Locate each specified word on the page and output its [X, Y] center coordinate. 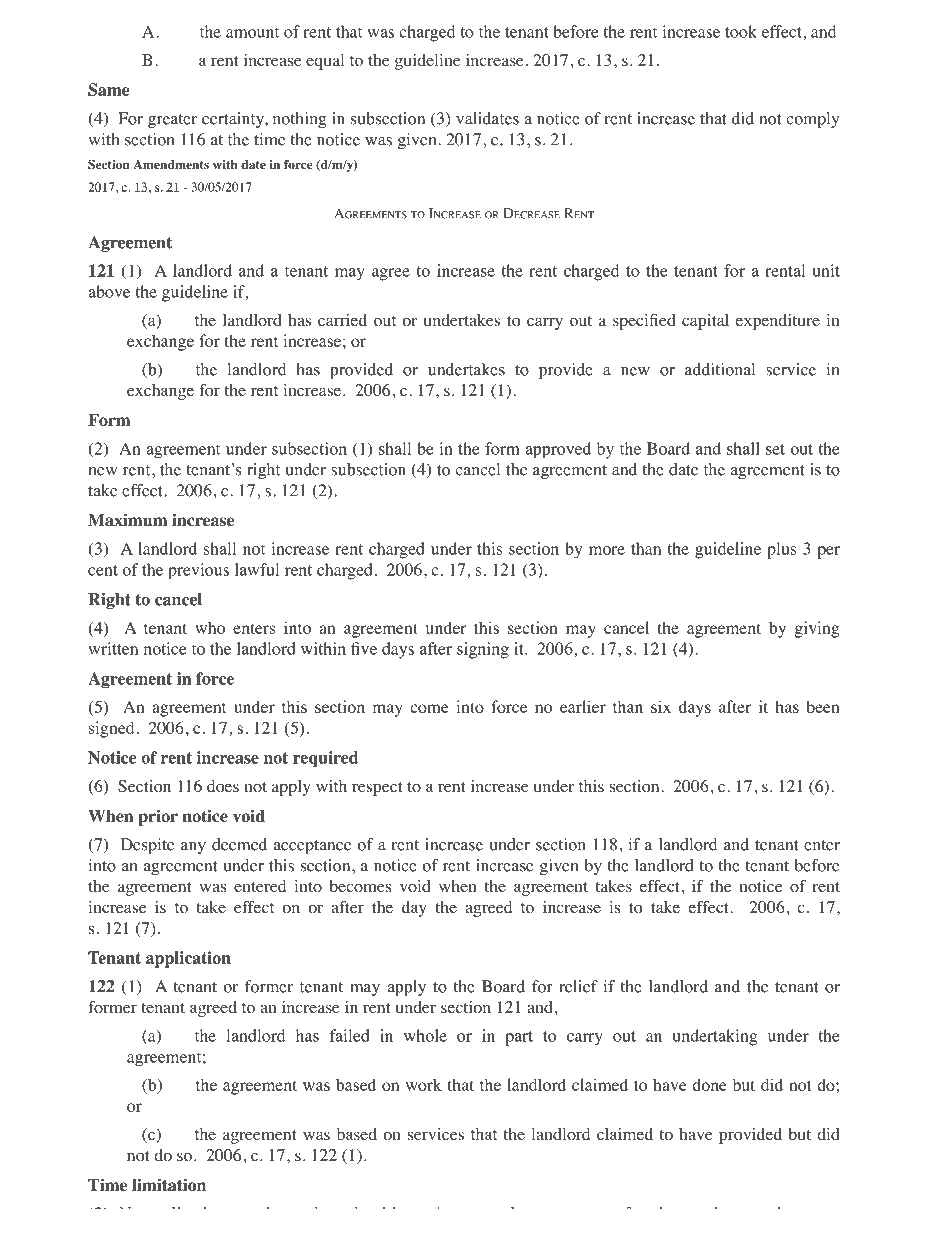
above [109, 291]
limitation [169, 1185]
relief [578, 986]
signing [483, 650]
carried [342, 320]
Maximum [127, 520]
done [709, 1084]
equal [325, 62]
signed [111, 729]
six [661, 706]
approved [558, 450]
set [775, 449]
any [193, 848]
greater [172, 121]
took [741, 31]
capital [705, 322]
